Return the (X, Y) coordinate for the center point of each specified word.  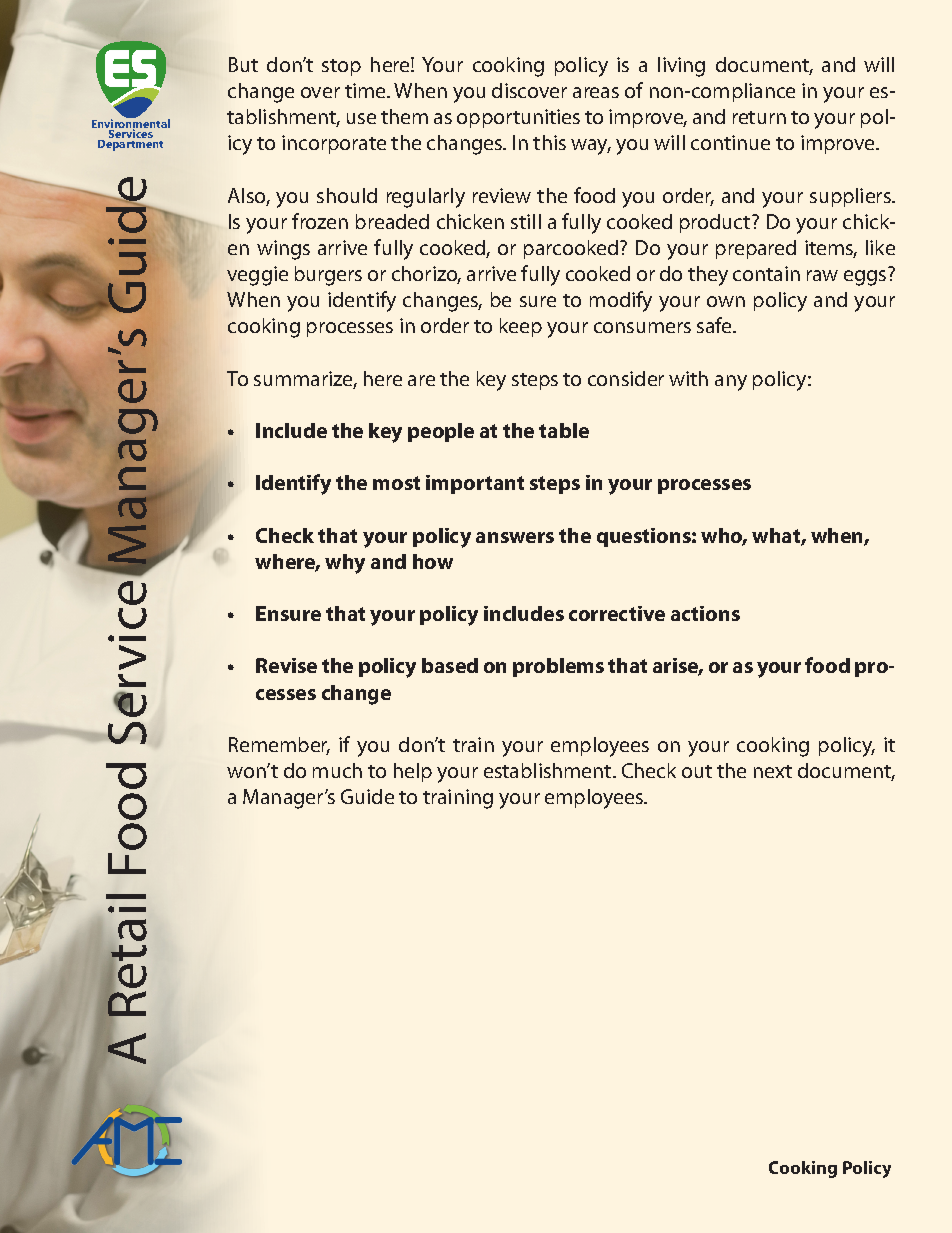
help (413, 772)
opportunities (518, 118)
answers (515, 537)
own (726, 301)
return (759, 117)
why (345, 564)
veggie (257, 276)
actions (705, 613)
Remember (279, 746)
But (243, 64)
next (773, 771)
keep (521, 327)
